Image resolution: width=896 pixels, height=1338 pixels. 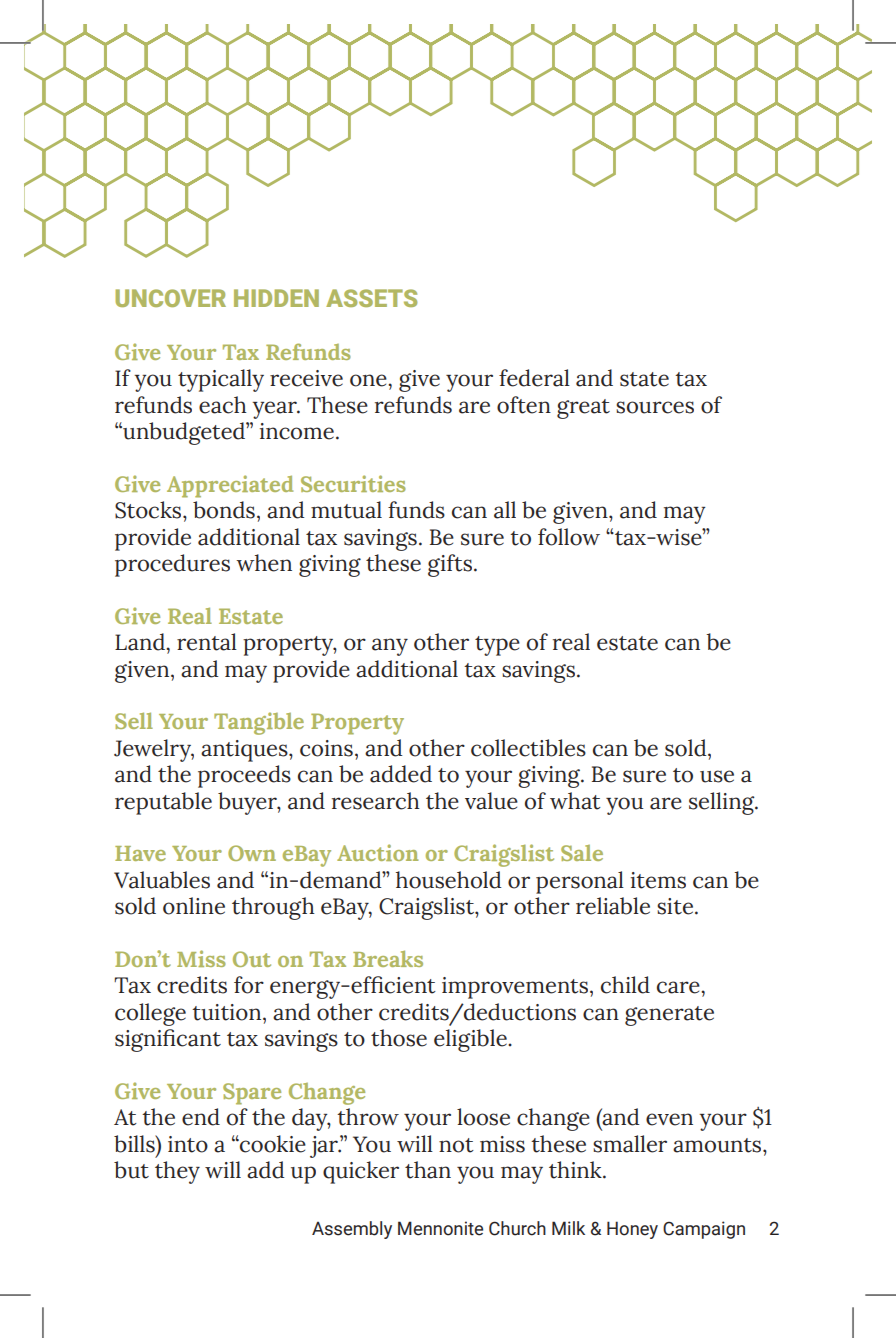 What do you see at coordinates (371, 298) in the screenshot?
I see `ASSETS` at bounding box center [371, 298].
